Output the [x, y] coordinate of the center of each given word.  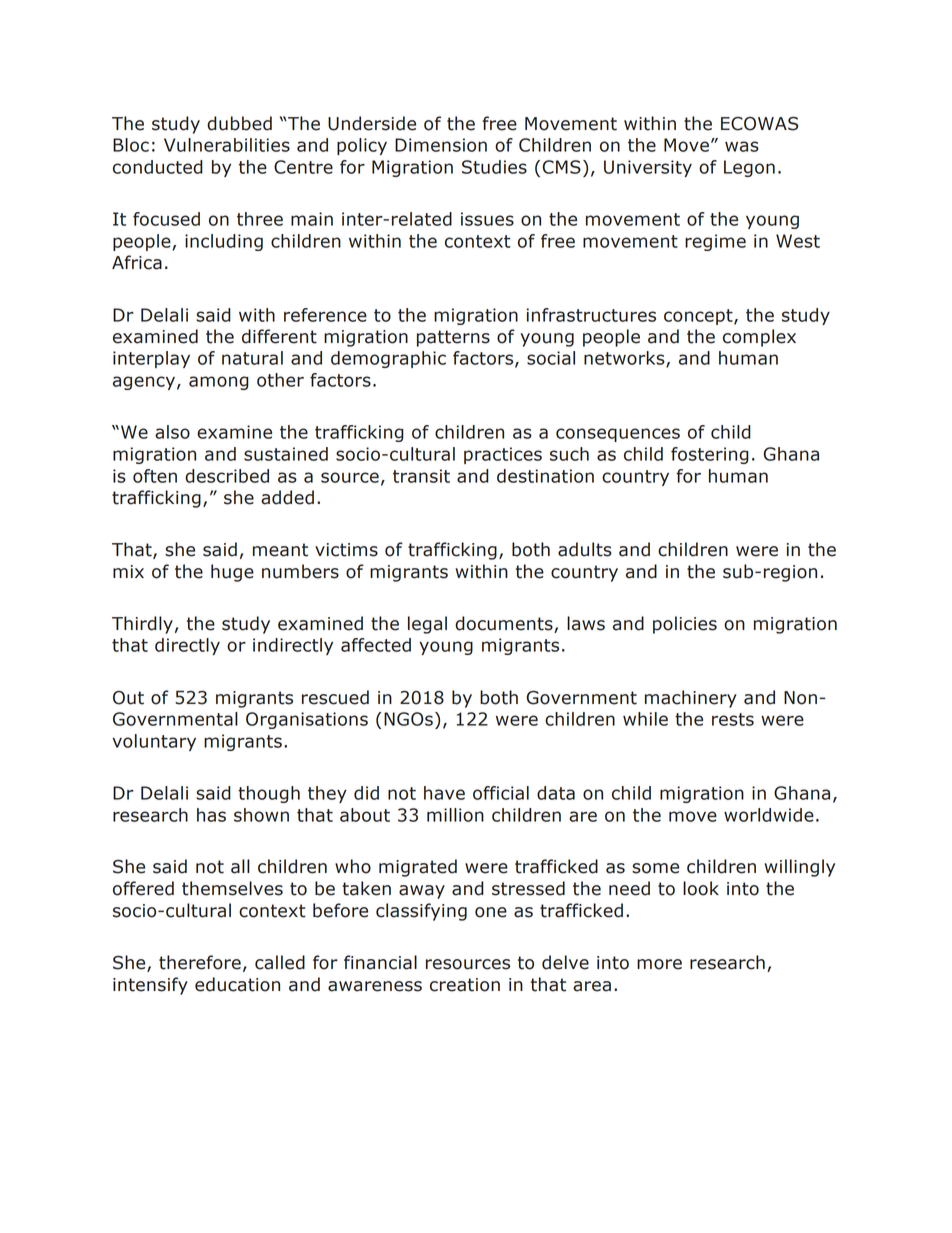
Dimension [441, 145]
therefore [200, 962]
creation [465, 985]
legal [427, 625]
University [648, 168]
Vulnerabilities [227, 145]
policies [685, 625]
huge [232, 573]
